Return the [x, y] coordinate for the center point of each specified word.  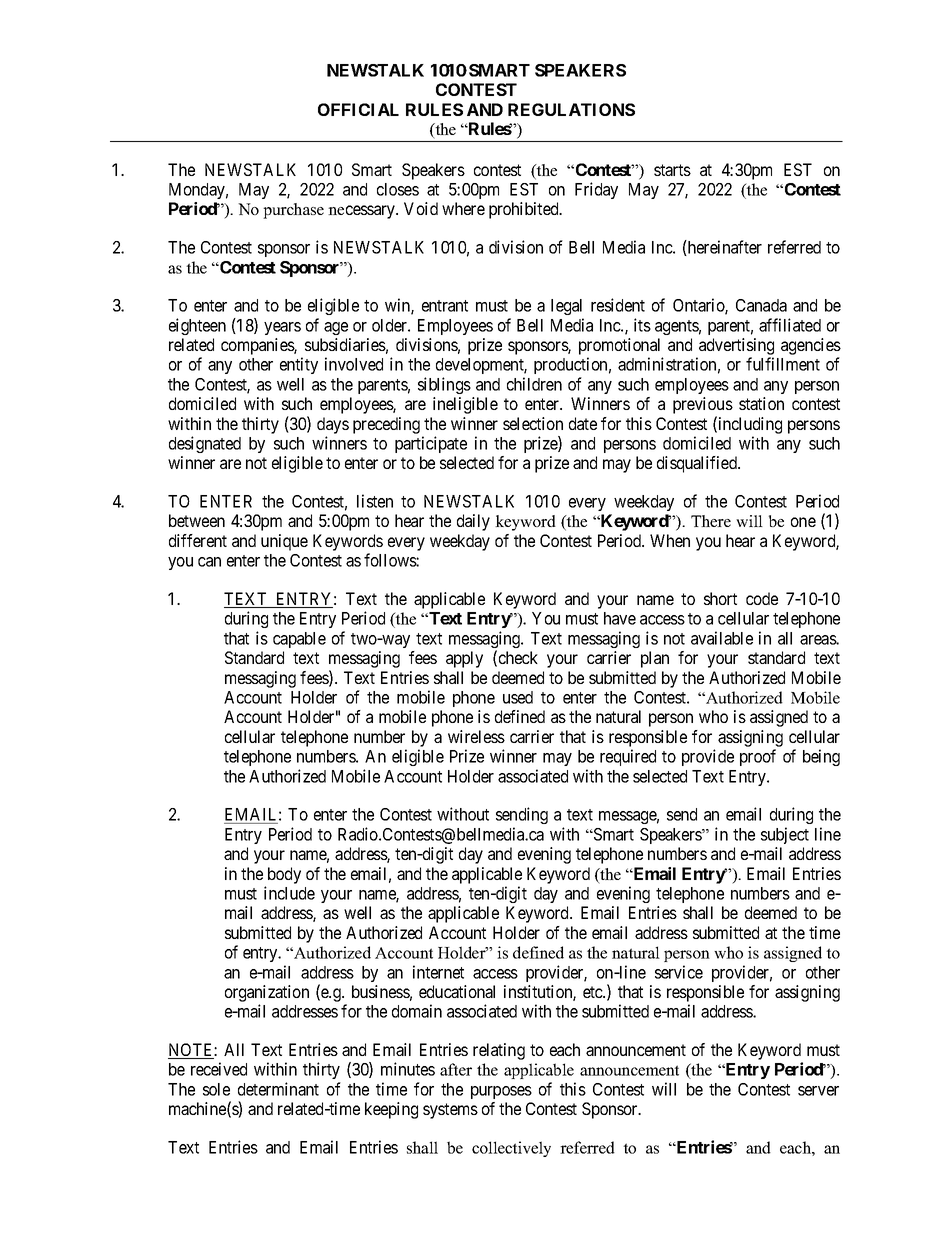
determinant [278, 1089]
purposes [501, 1092]
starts [672, 170]
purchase [293, 211]
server [818, 1091]
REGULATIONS [571, 109]
